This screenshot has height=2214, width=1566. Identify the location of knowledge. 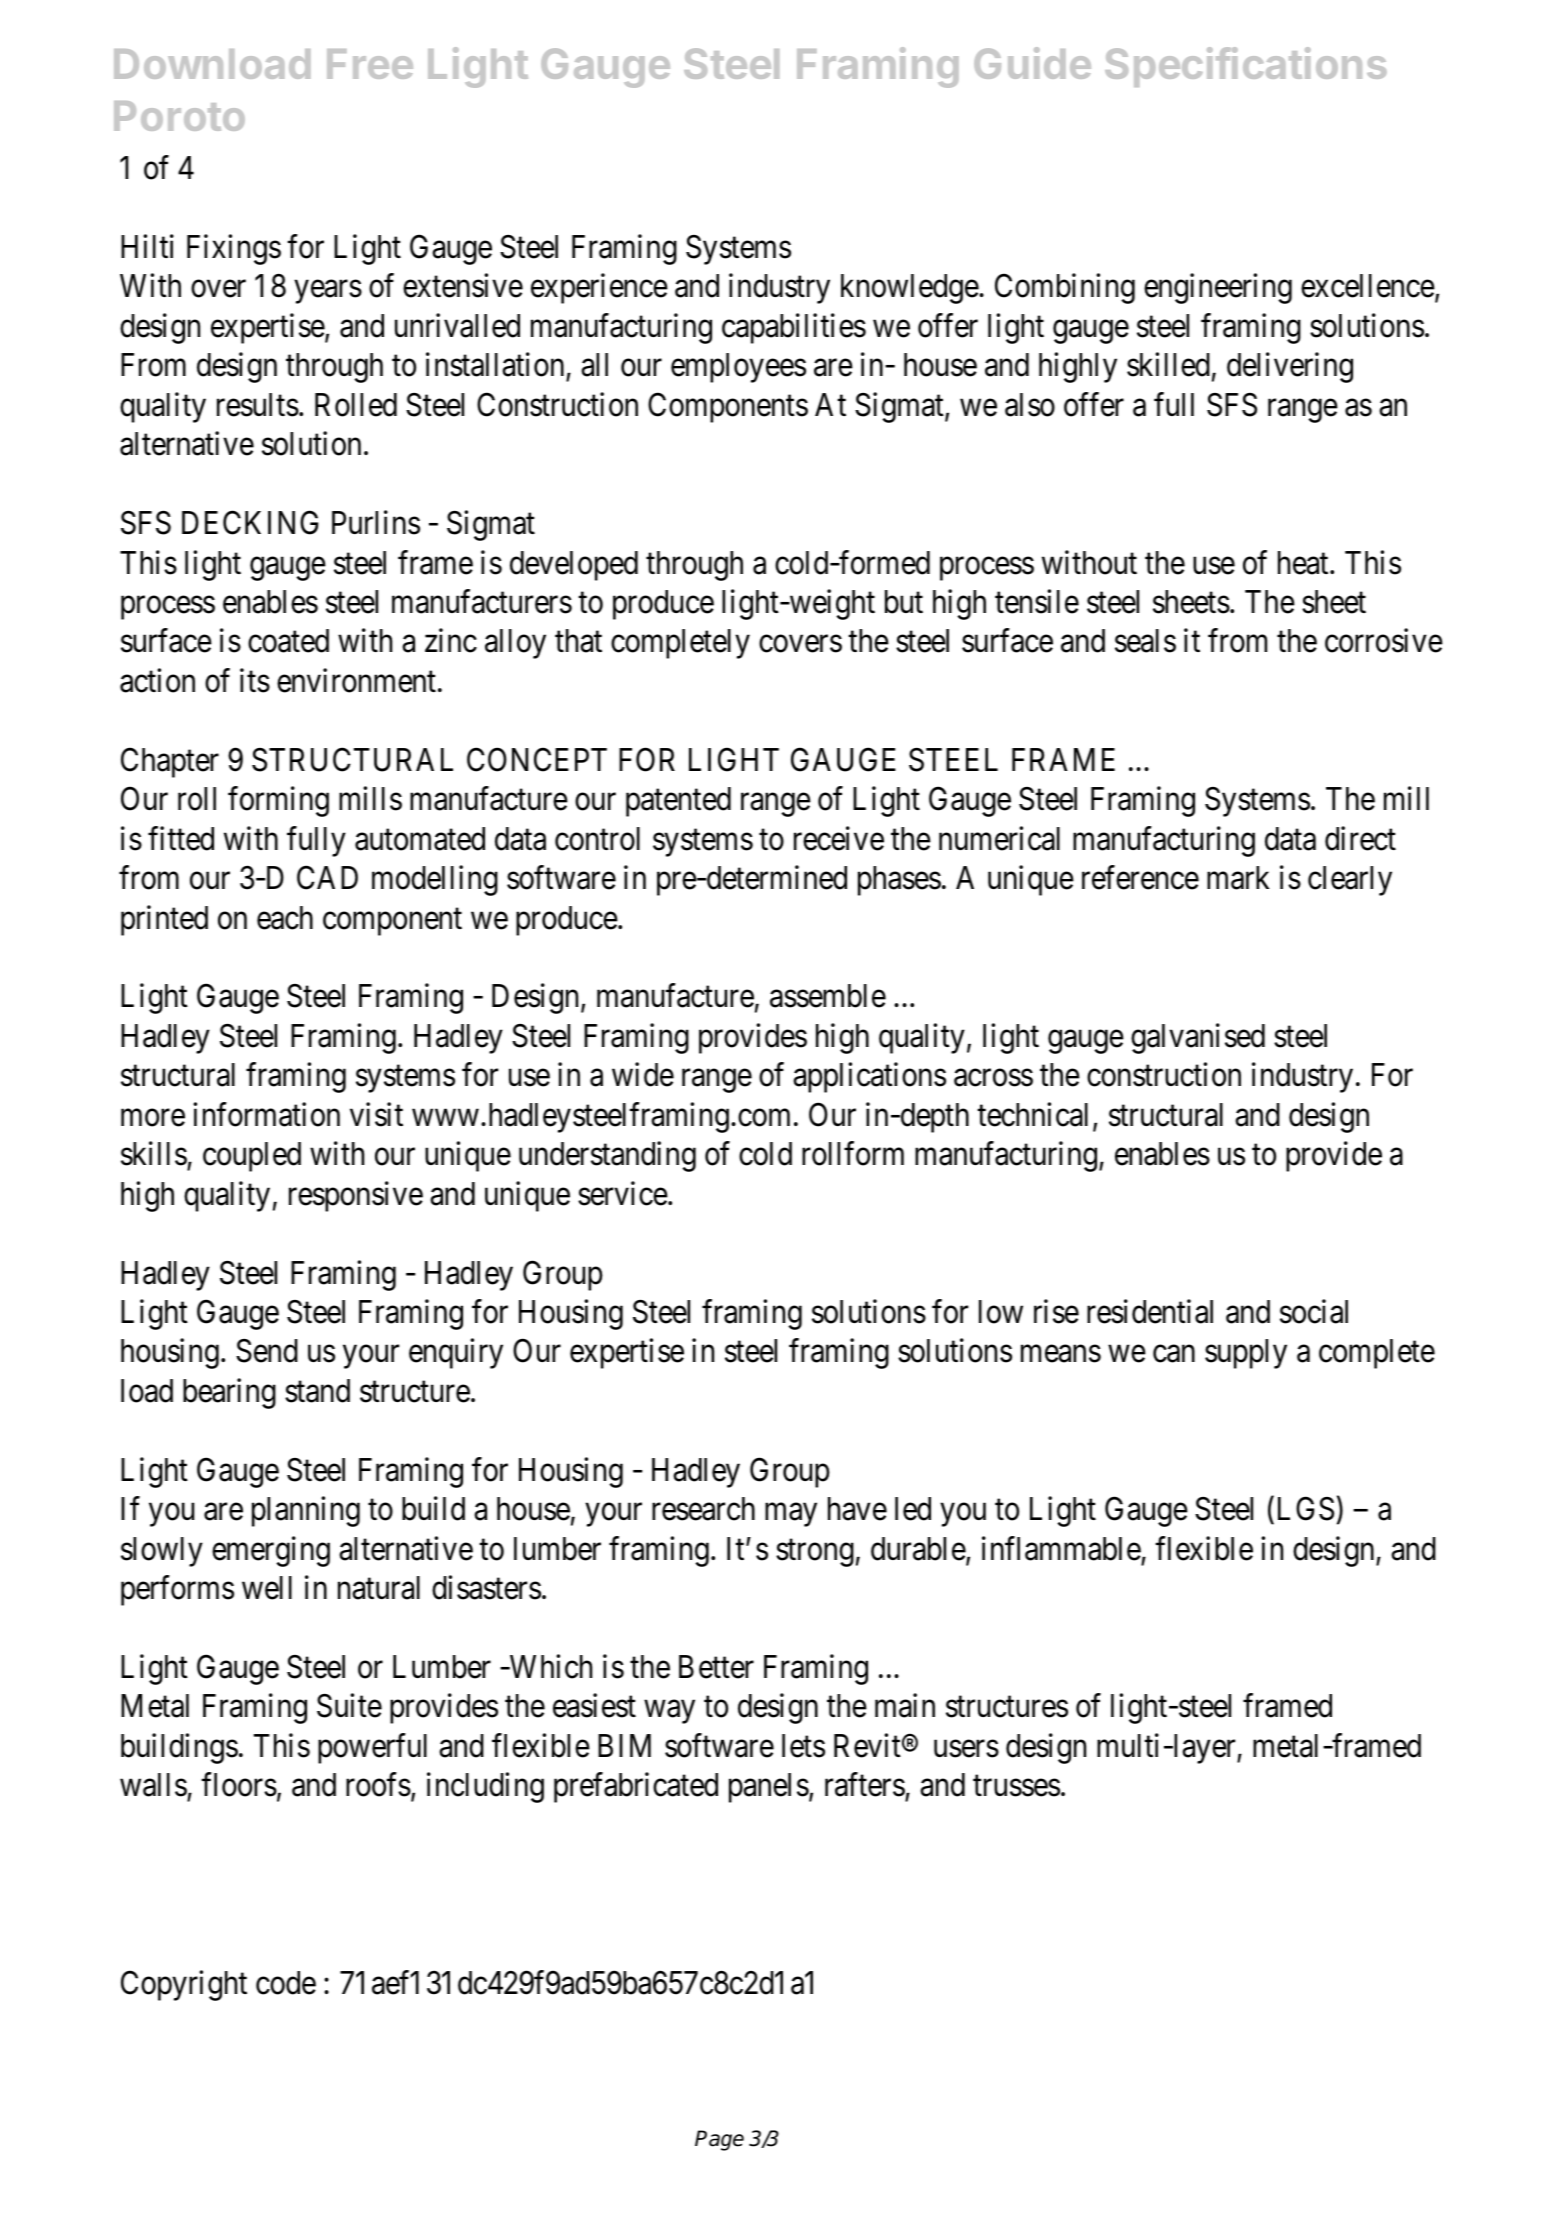
(910, 289).
